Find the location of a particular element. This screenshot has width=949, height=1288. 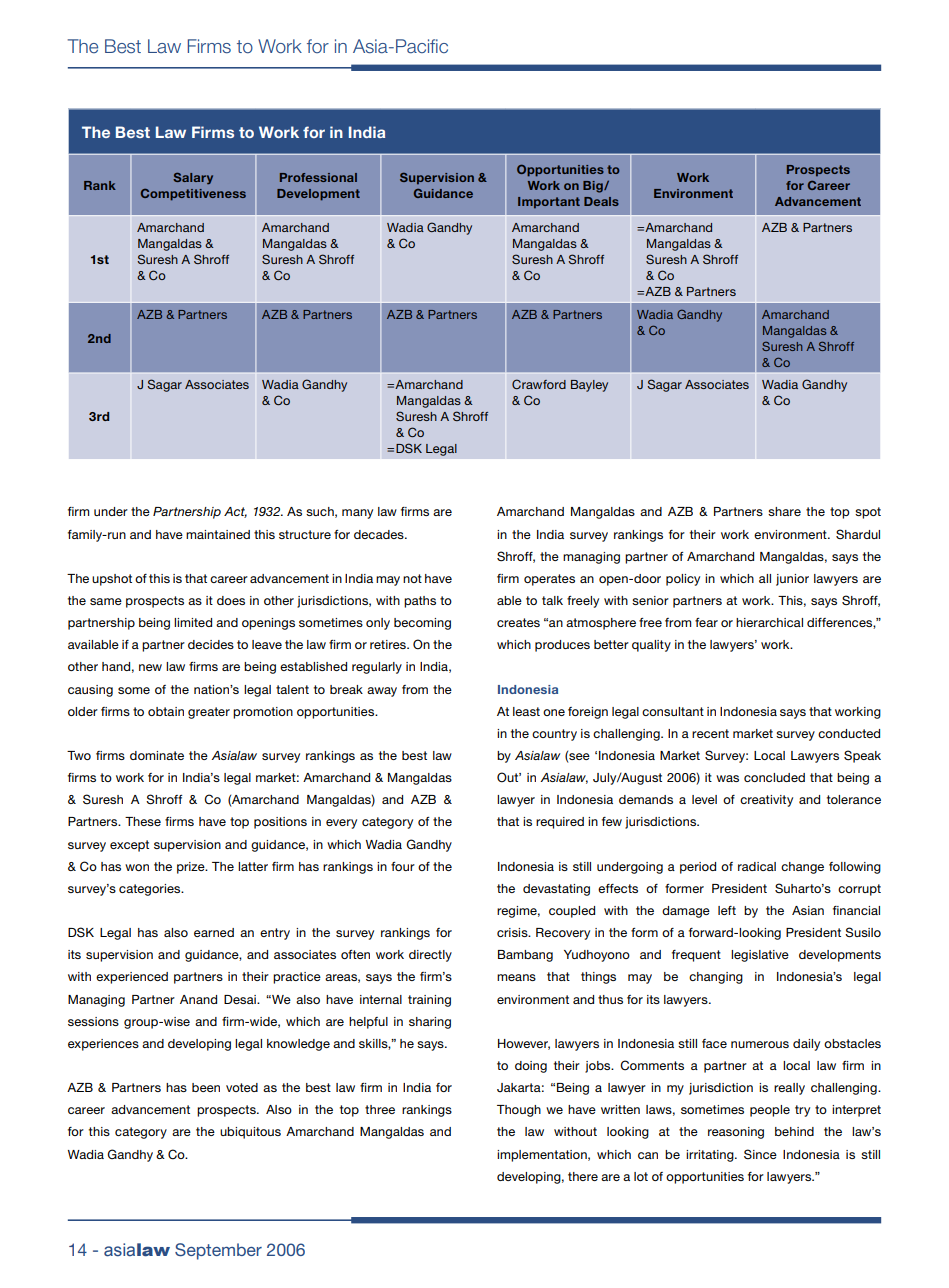

Competitiveness is located at coordinates (193, 195).
